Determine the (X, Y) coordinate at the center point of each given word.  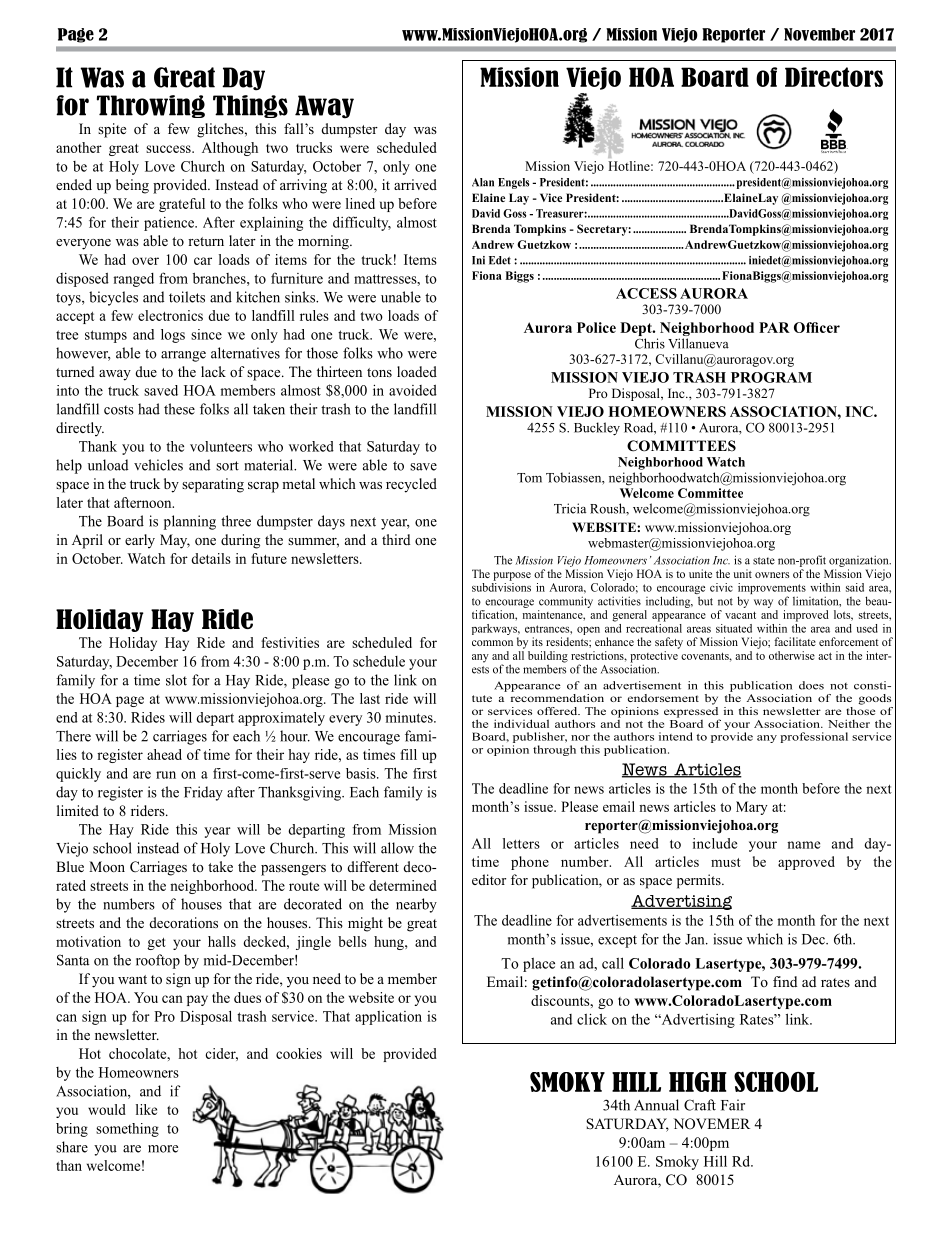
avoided (413, 390)
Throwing (151, 106)
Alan (483, 182)
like (146, 1109)
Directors (834, 77)
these (179, 409)
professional (814, 737)
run (166, 775)
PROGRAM (771, 377)
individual (521, 723)
